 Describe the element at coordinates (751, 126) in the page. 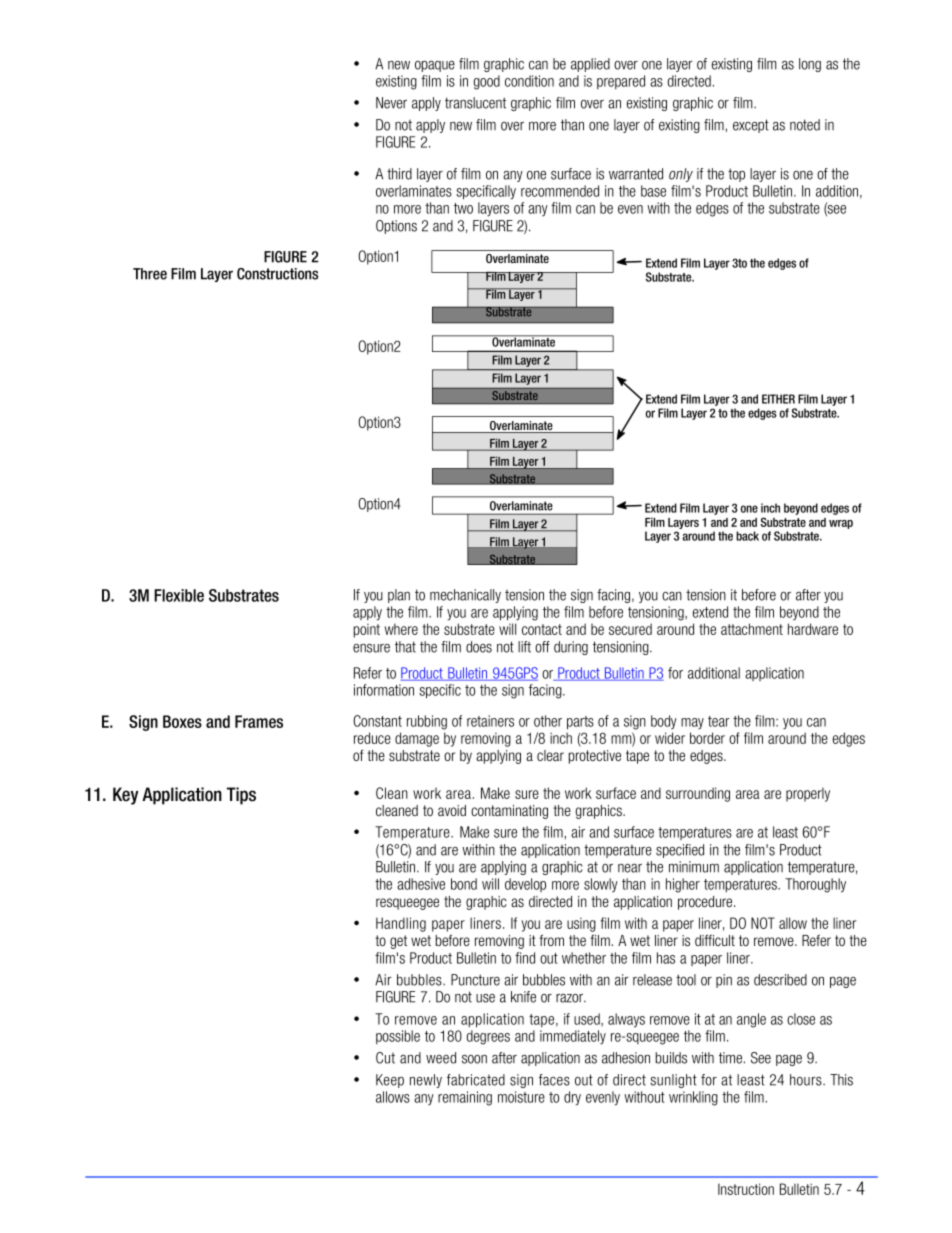

I see `except` at that location.
